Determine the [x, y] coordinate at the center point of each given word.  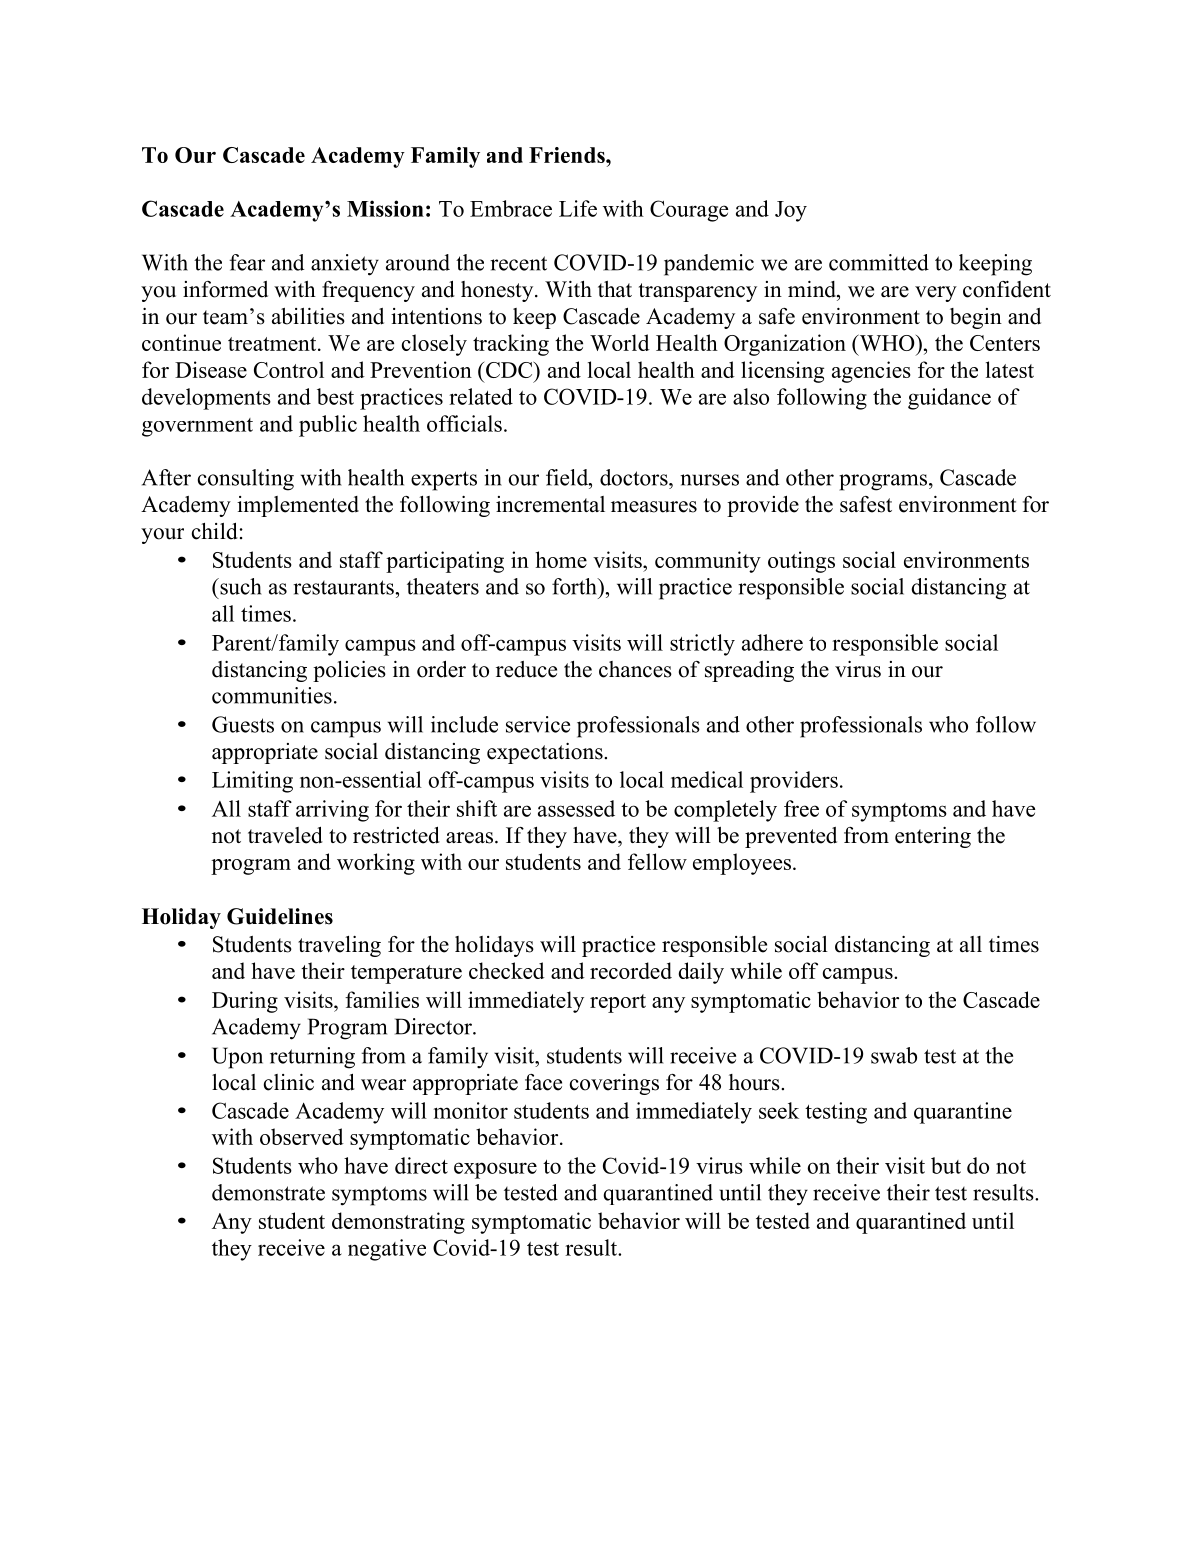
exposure [495, 1170]
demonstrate [268, 1192]
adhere [772, 642]
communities [272, 695]
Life [578, 208]
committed [879, 262]
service [538, 724]
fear [247, 262]
